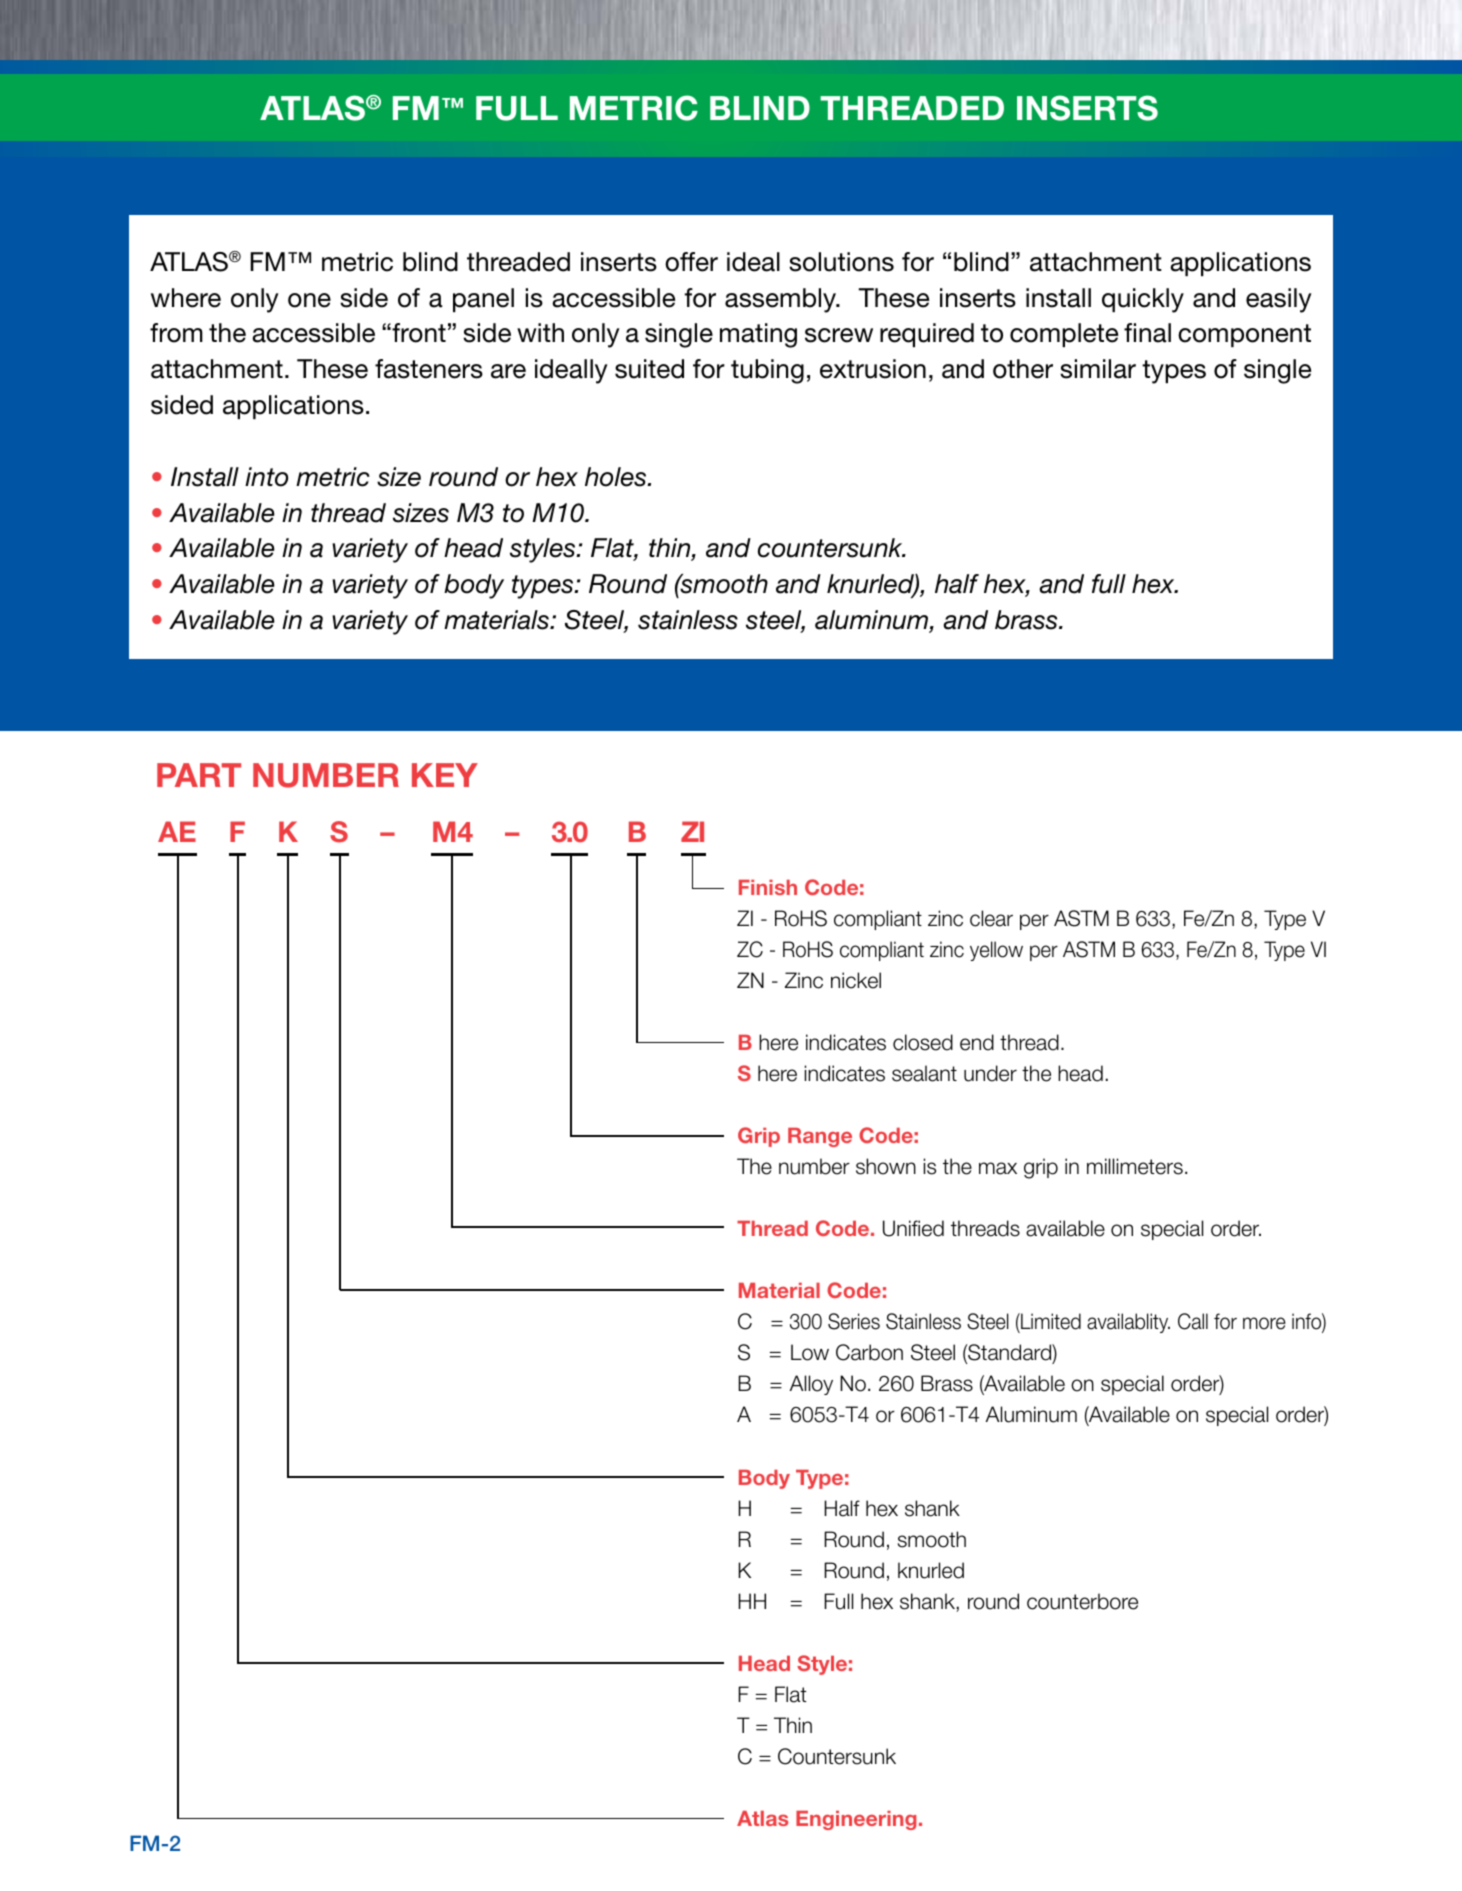  What do you see at coordinates (856, 1820) in the image?
I see `Engineering` at bounding box center [856, 1820].
